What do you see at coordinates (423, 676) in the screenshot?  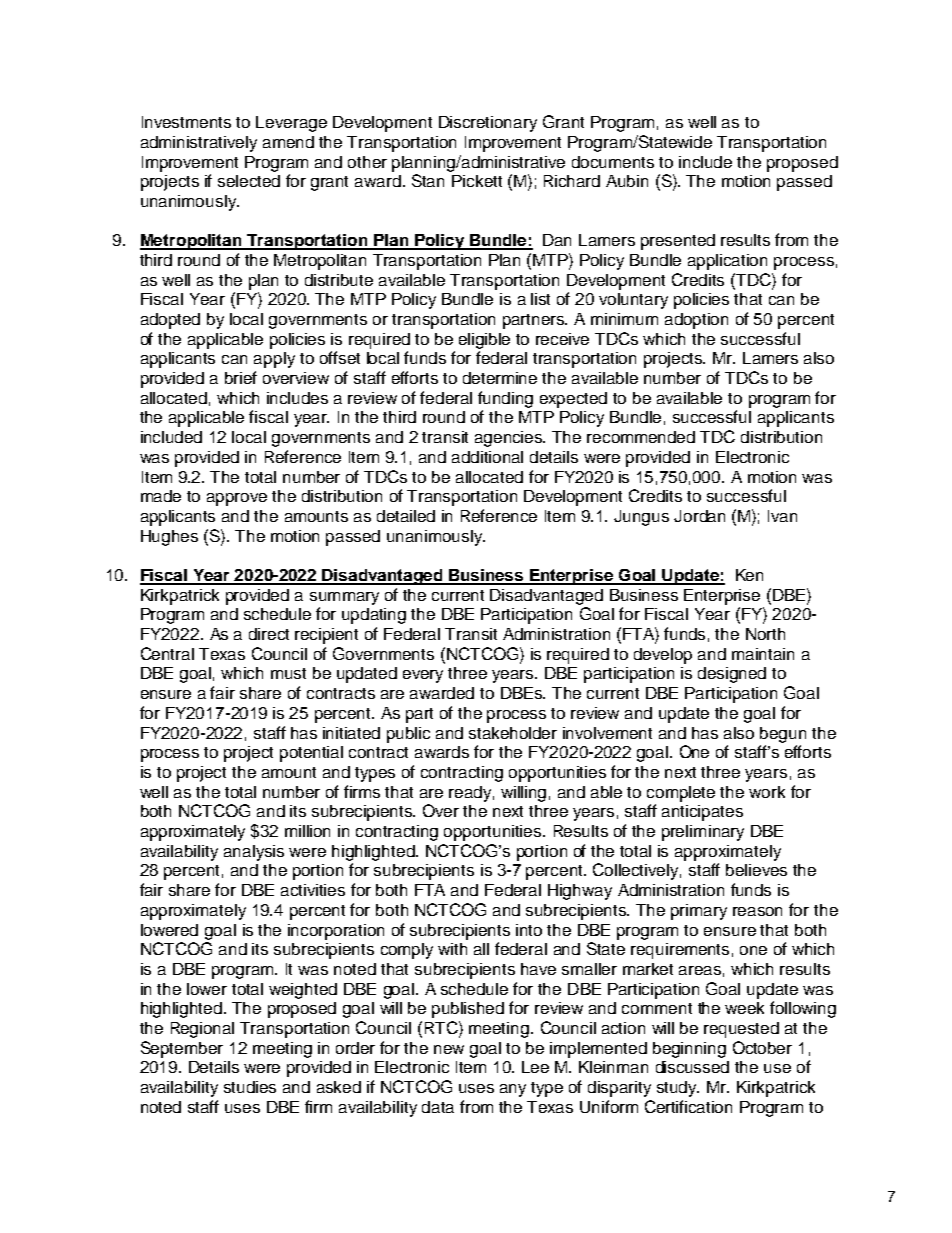 I see `every` at bounding box center [423, 676].
